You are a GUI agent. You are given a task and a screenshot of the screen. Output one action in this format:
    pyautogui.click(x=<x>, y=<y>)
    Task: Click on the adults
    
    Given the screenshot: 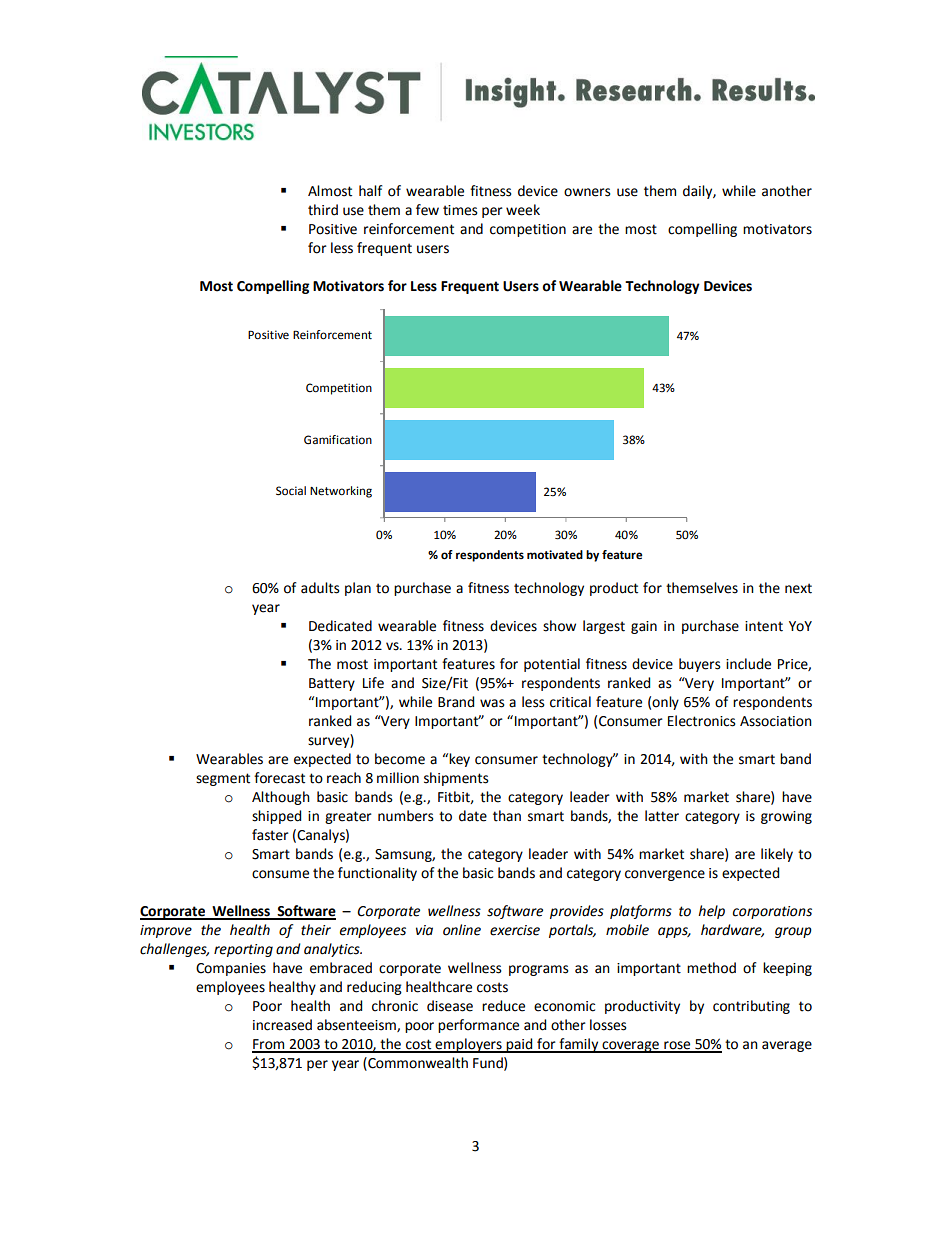 What is the action you would take?
    pyautogui.click(x=320, y=588)
